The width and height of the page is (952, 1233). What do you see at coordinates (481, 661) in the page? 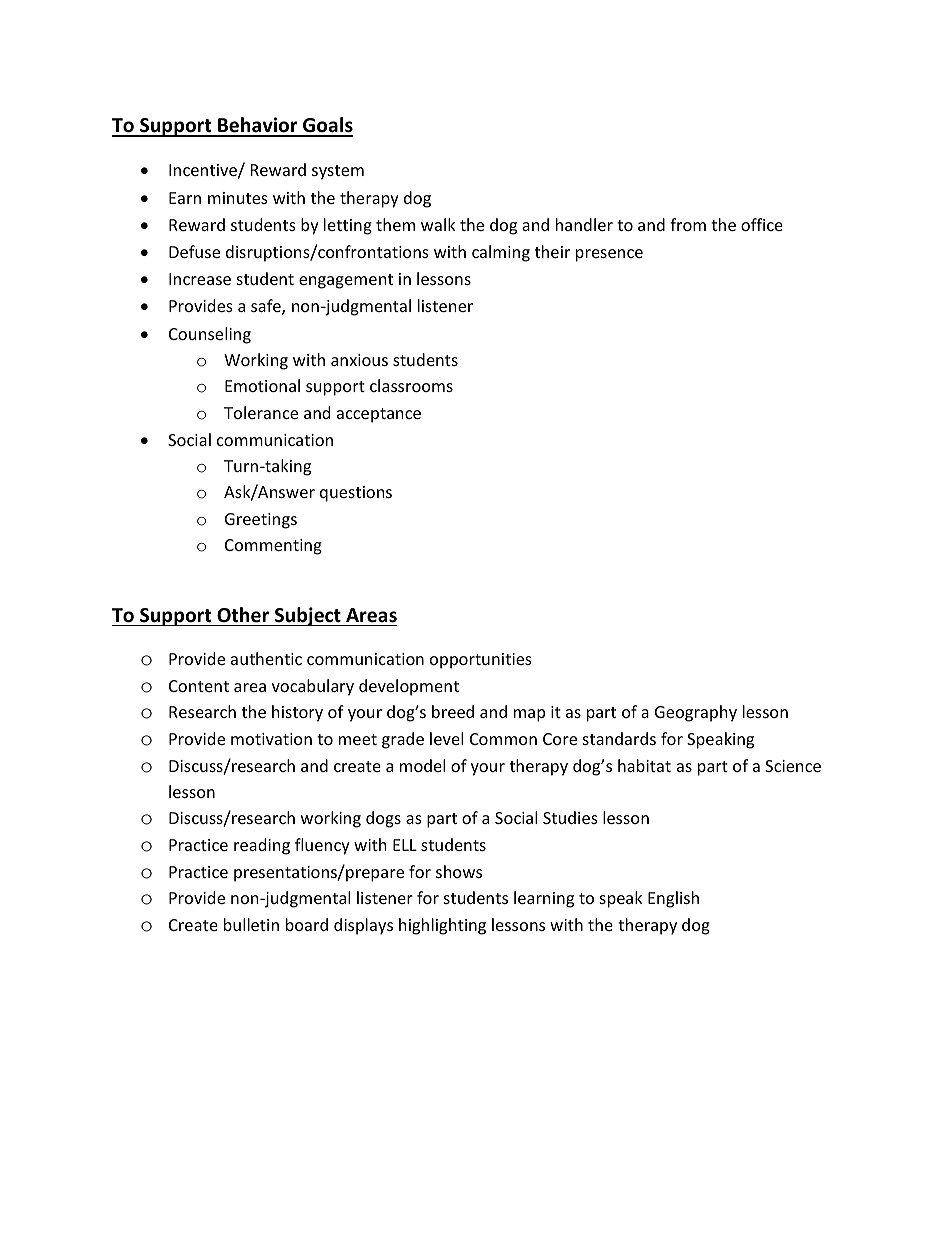
I see `opportunities` at bounding box center [481, 661].
